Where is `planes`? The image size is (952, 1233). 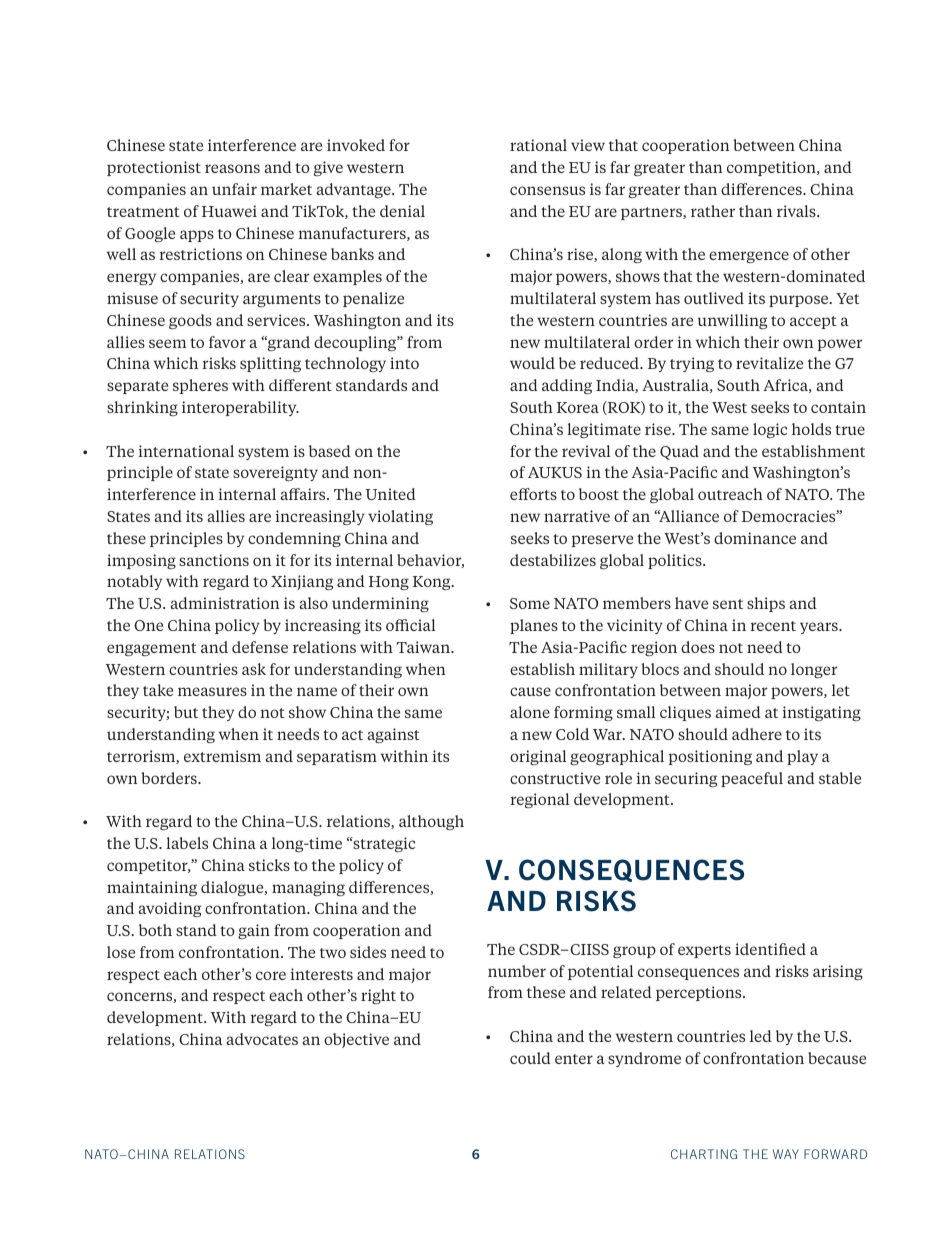
planes is located at coordinates (534, 626).
